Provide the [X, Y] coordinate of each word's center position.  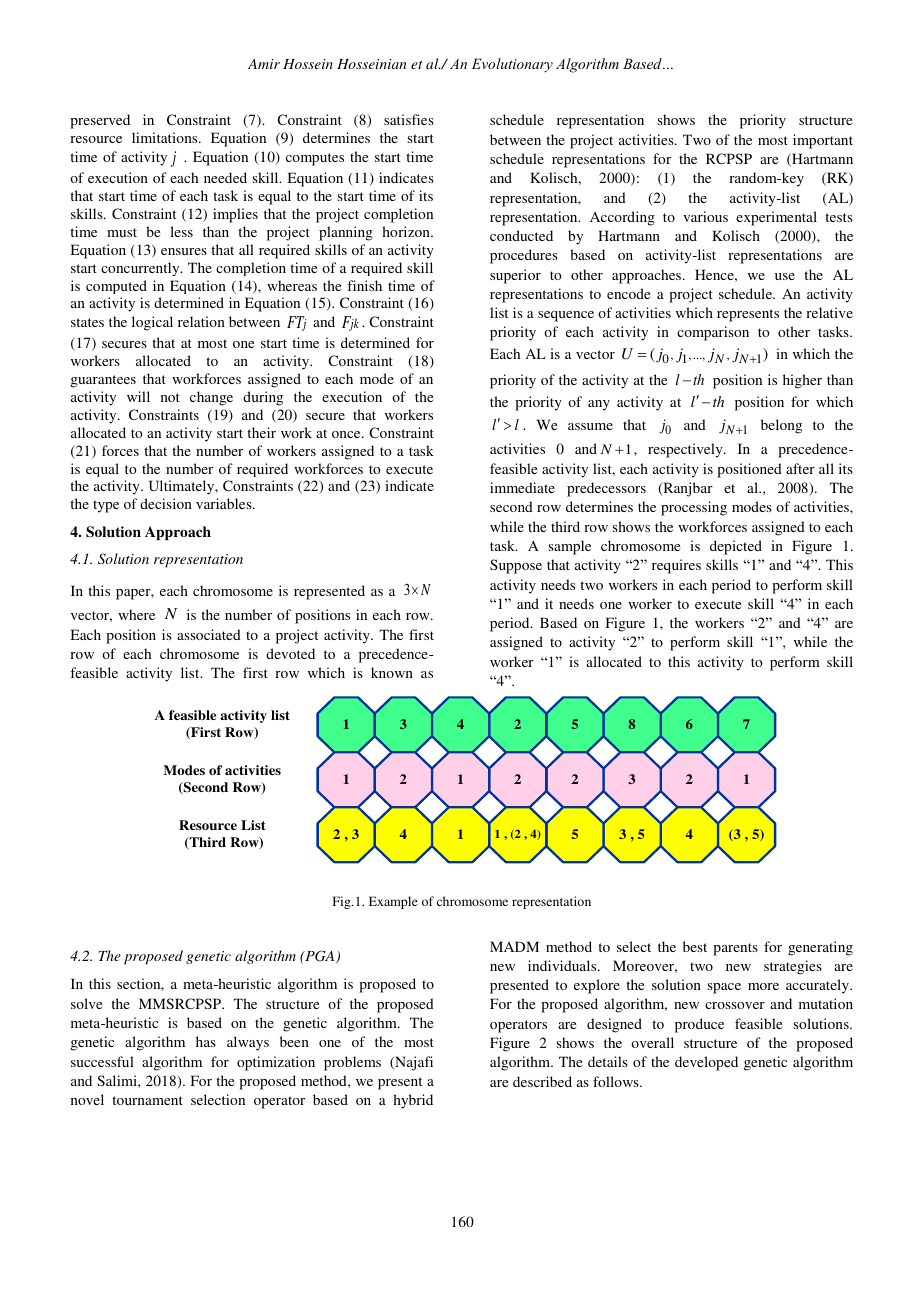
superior [515, 276]
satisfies [409, 119]
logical [152, 323]
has [206, 1041]
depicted [736, 547]
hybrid [413, 1101]
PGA [320, 957]
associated [209, 634]
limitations [166, 137]
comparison [713, 333]
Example [393, 902]
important [823, 141]
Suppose [516, 566]
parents [735, 949]
